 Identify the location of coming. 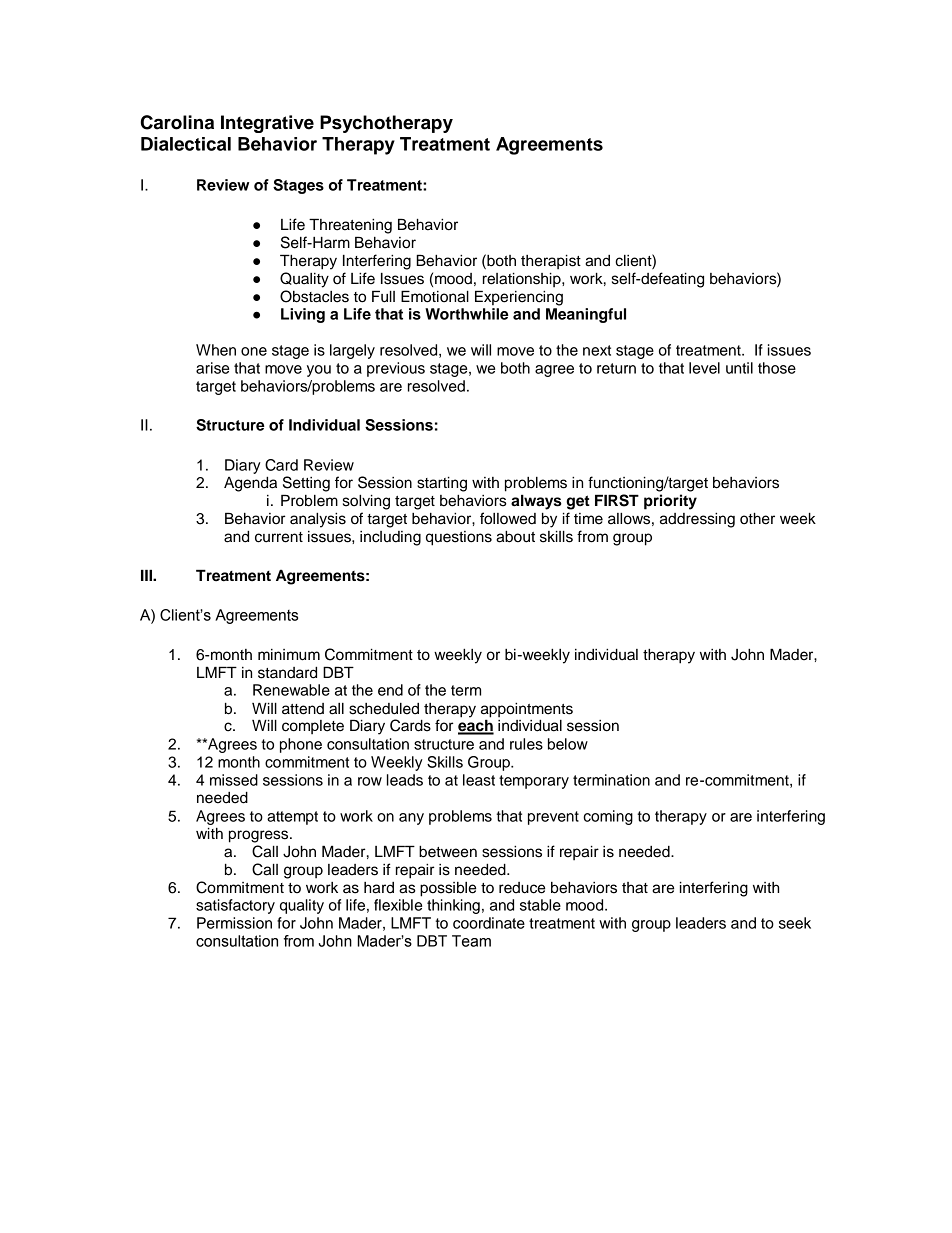
(608, 817).
